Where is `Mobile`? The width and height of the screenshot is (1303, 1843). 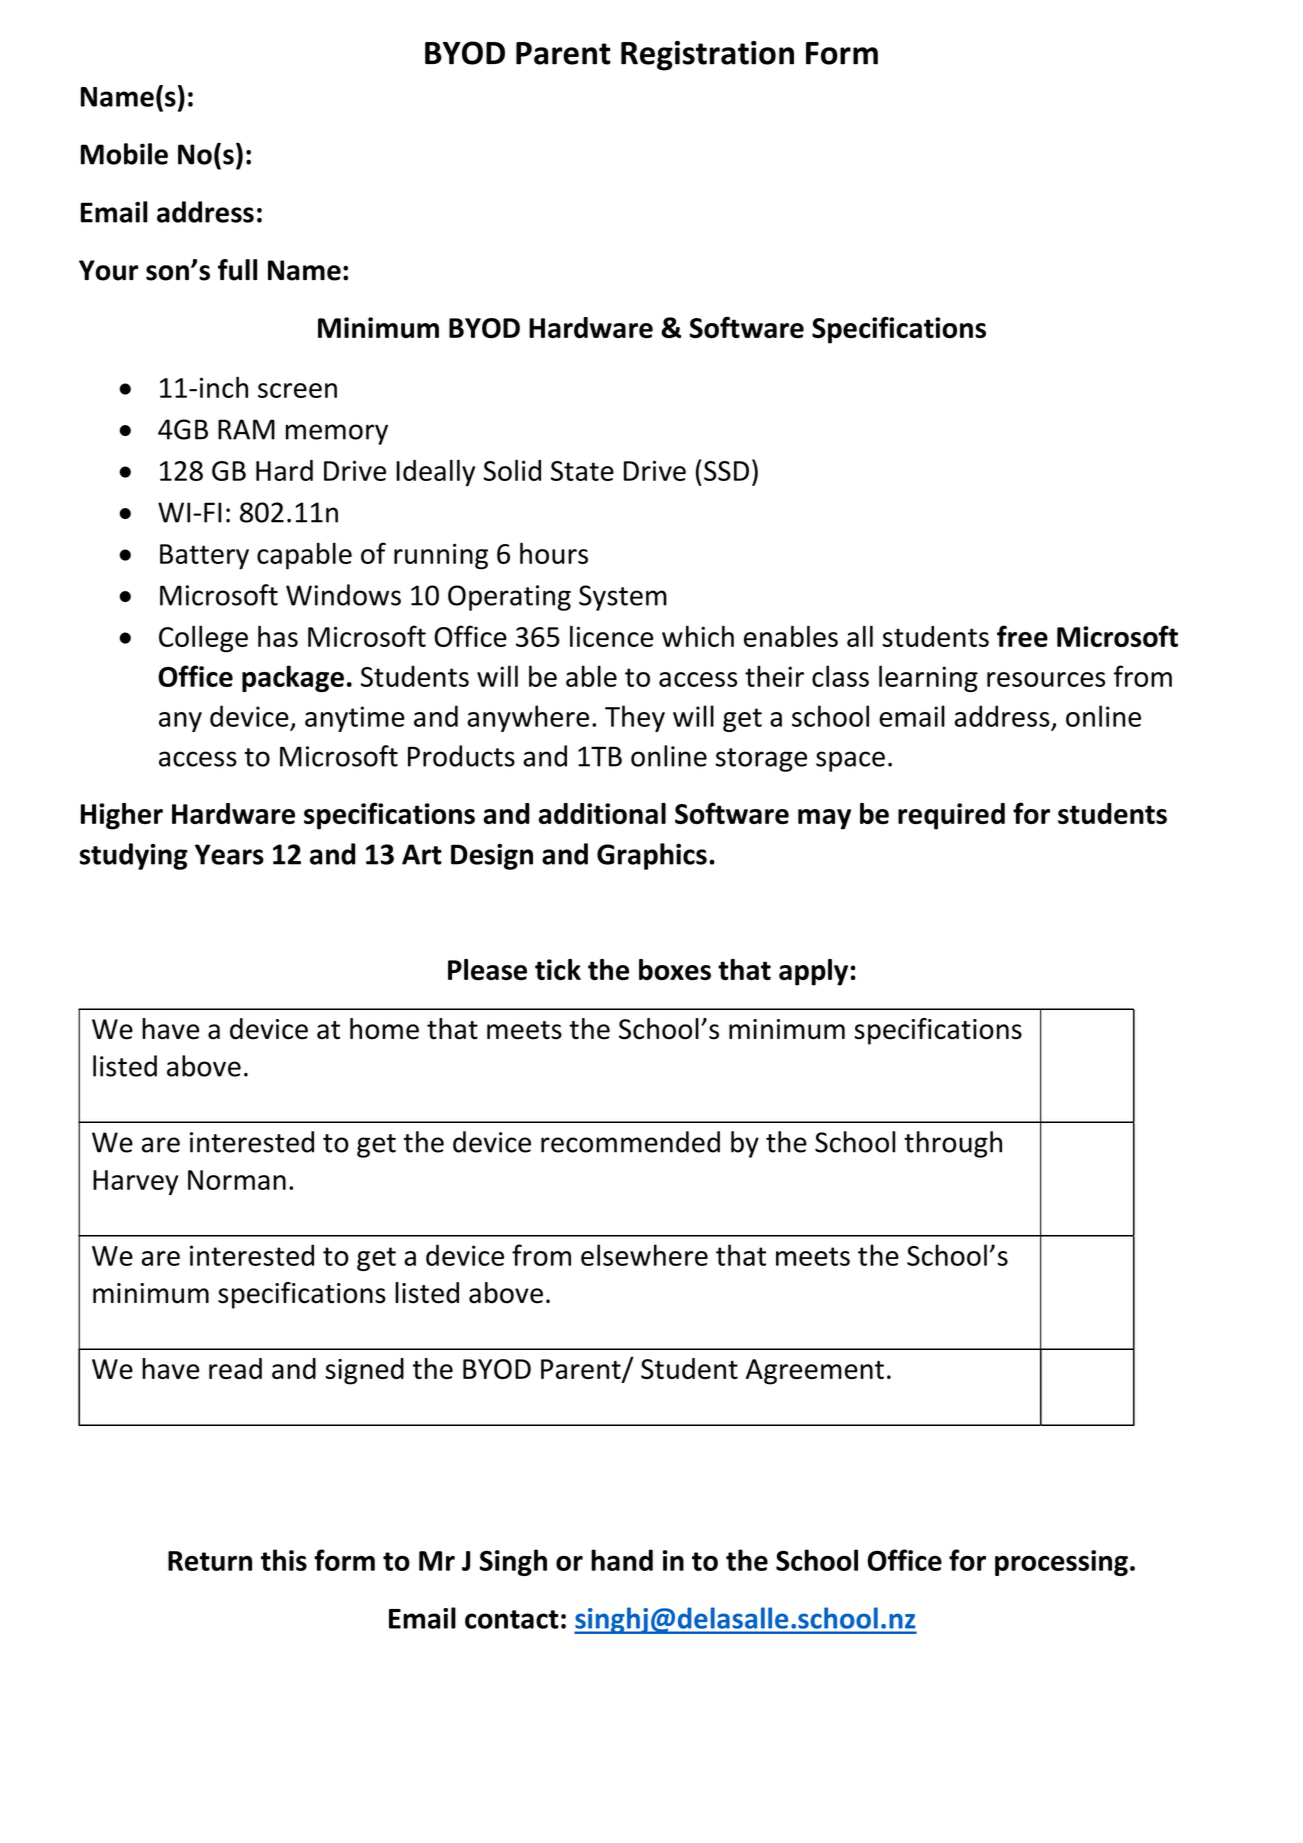
Mobile is located at coordinates (124, 154).
